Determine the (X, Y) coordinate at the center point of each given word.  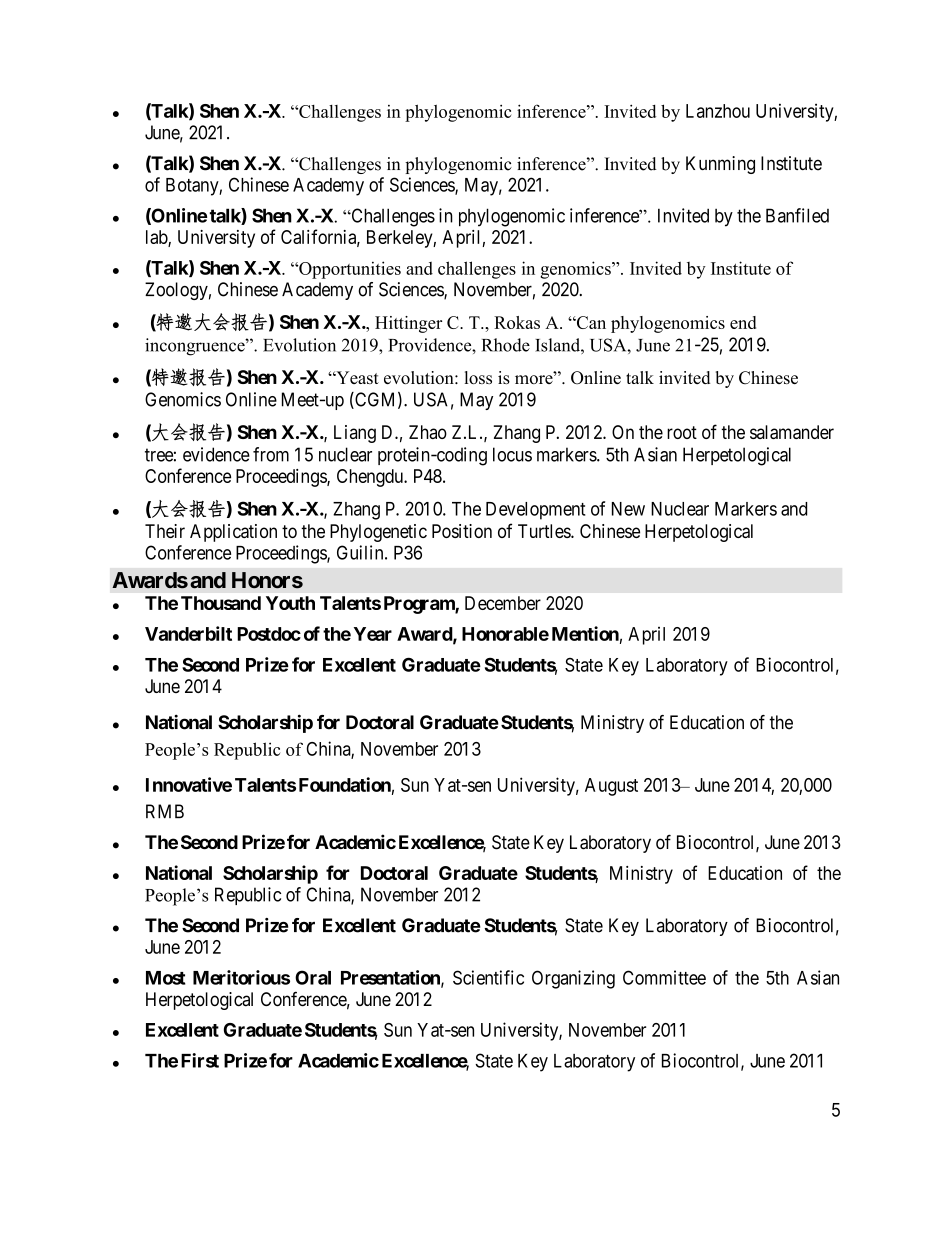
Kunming (720, 165)
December (503, 603)
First (200, 1060)
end (743, 322)
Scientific (488, 977)
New (628, 509)
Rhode (506, 345)
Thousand (221, 603)
